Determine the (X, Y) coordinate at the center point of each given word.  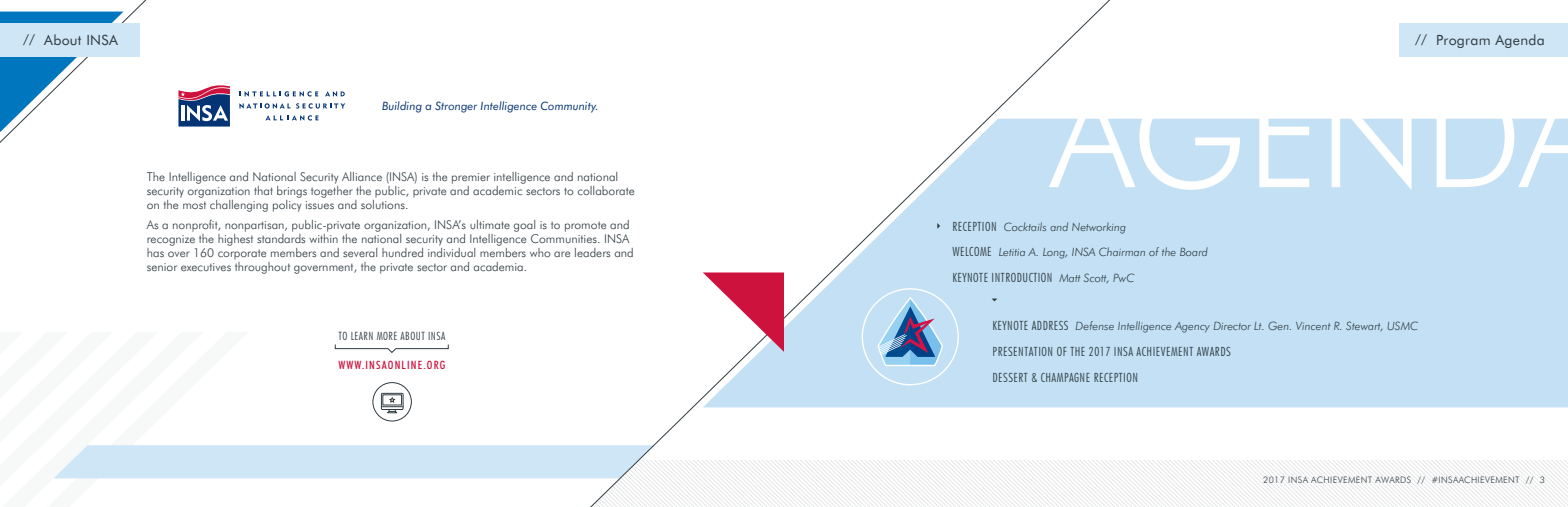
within (323, 237)
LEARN (362, 335)
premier (471, 178)
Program (1463, 41)
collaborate (606, 190)
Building (402, 107)
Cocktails (1025, 226)
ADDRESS (1050, 325)
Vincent (1313, 326)
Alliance (362, 176)
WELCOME (971, 251)
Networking (1099, 228)
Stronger (456, 107)
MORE (387, 335)
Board (1194, 251)
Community (569, 107)
